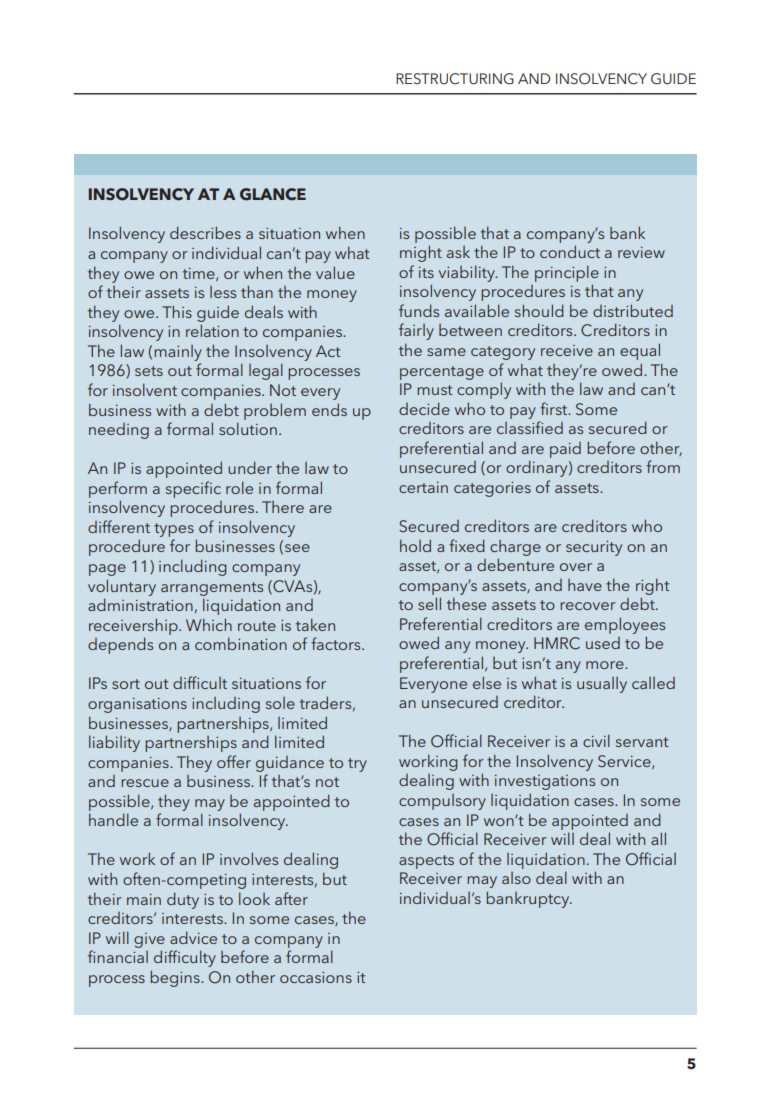 The image size is (781, 1109). Describe the element at coordinates (516, 878) in the page. I see `also` at that location.
